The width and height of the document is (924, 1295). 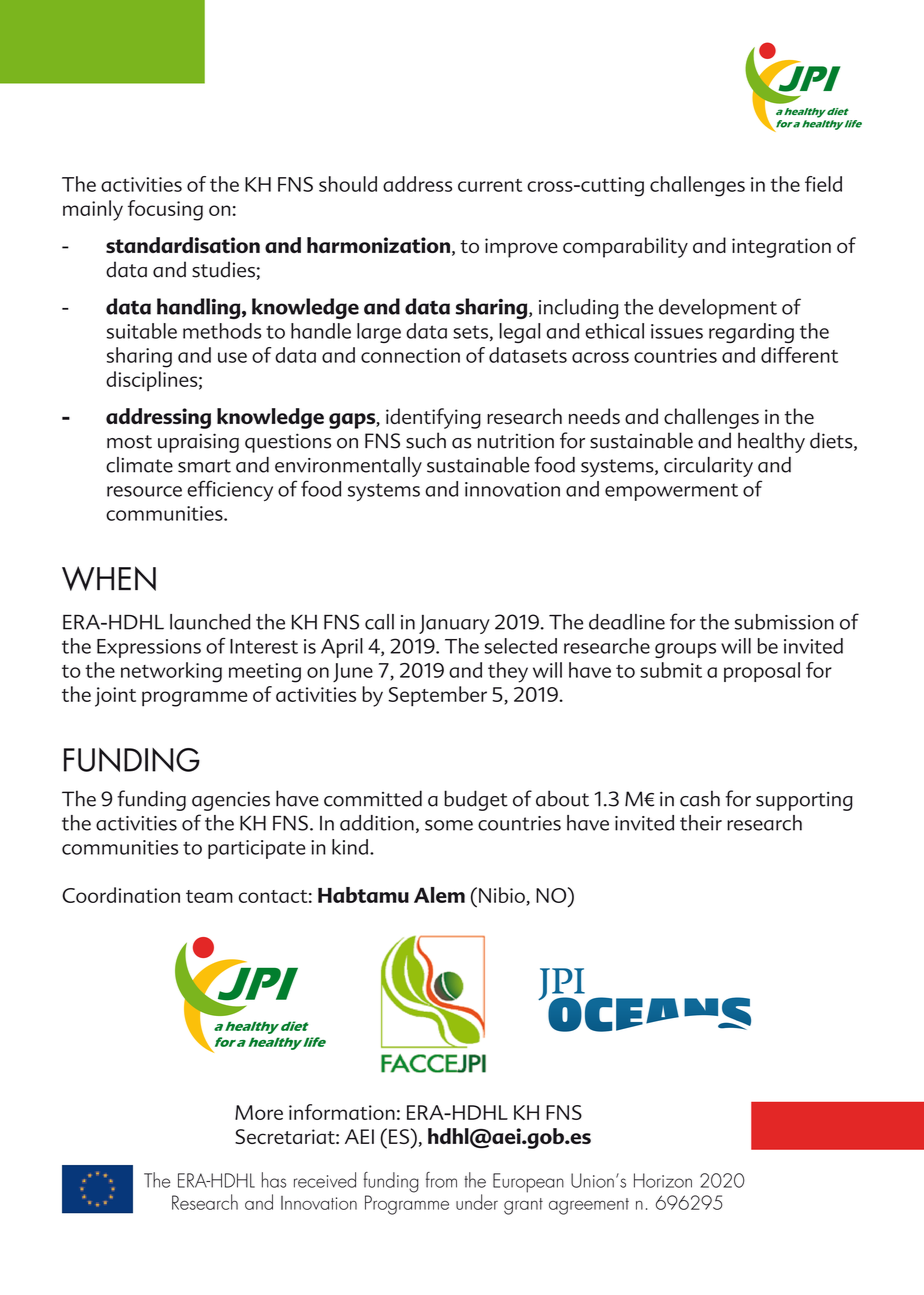 What do you see at coordinates (589, 1206) in the document?
I see `agreement` at bounding box center [589, 1206].
